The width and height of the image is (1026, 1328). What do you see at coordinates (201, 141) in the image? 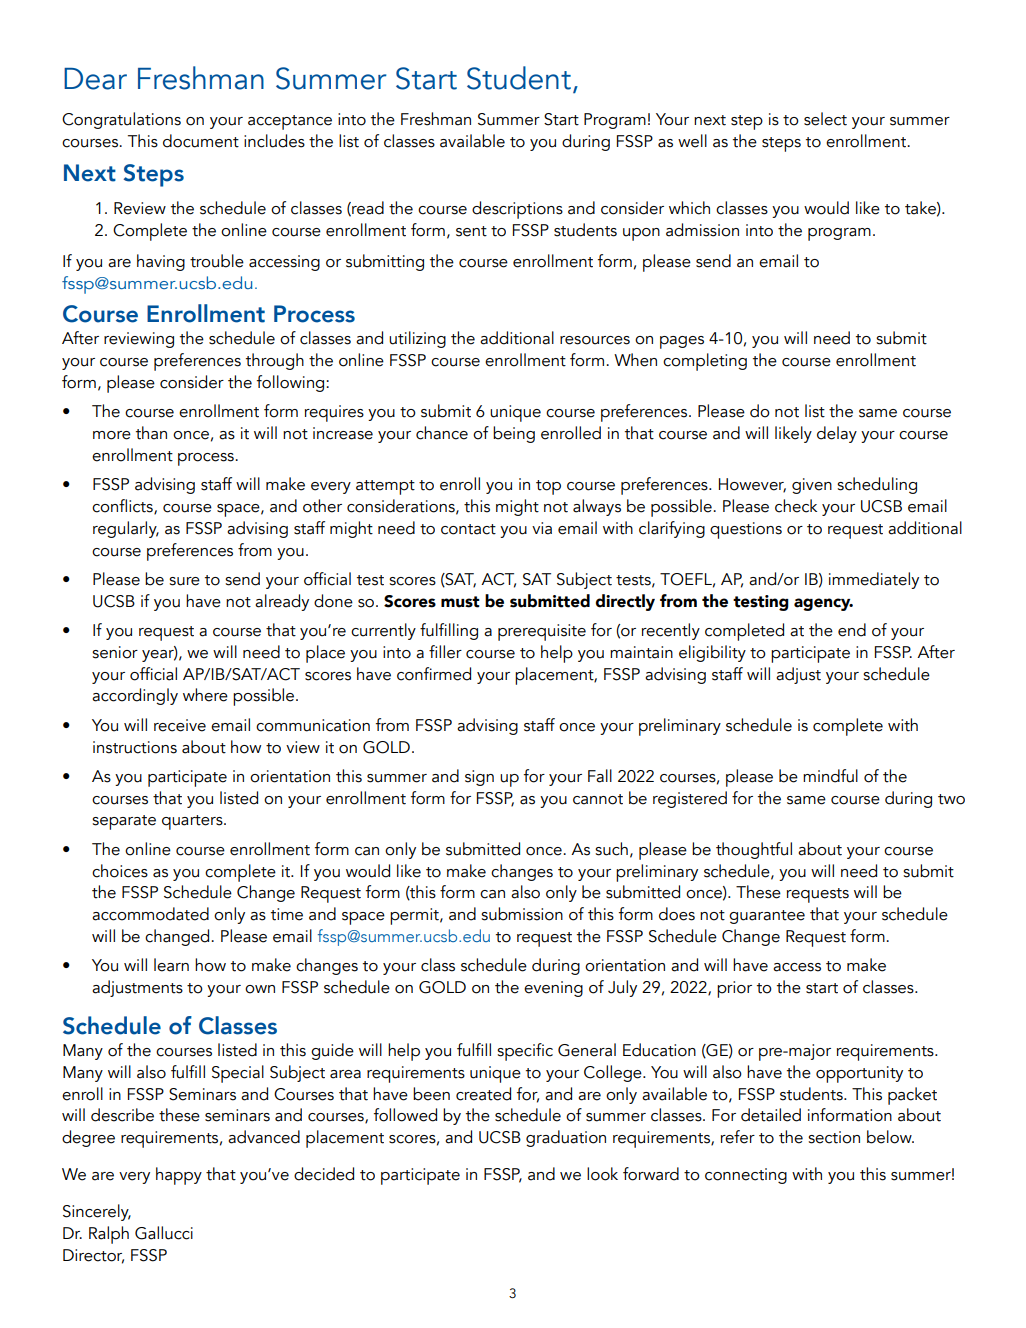
I see `document` at bounding box center [201, 141].
